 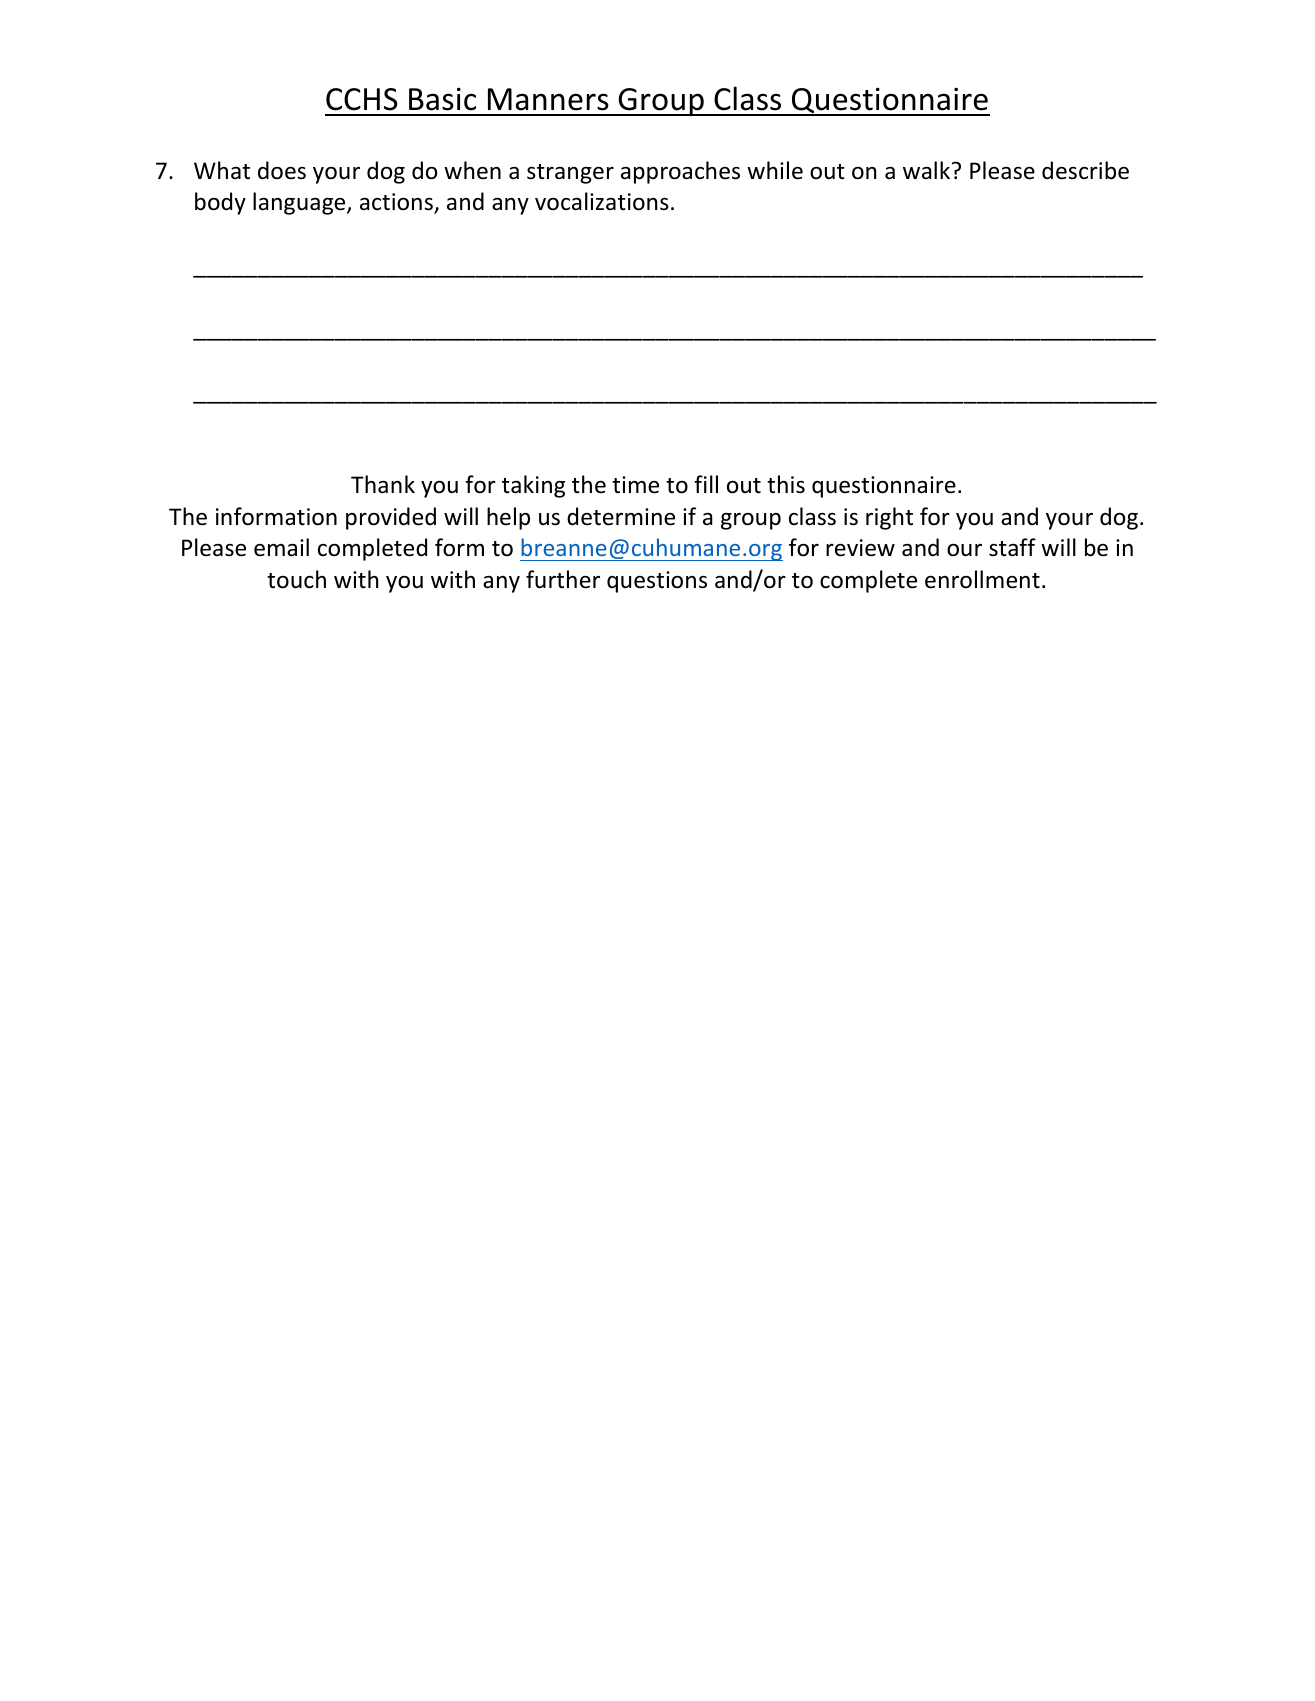 I want to click on time, so click(x=635, y=485).
